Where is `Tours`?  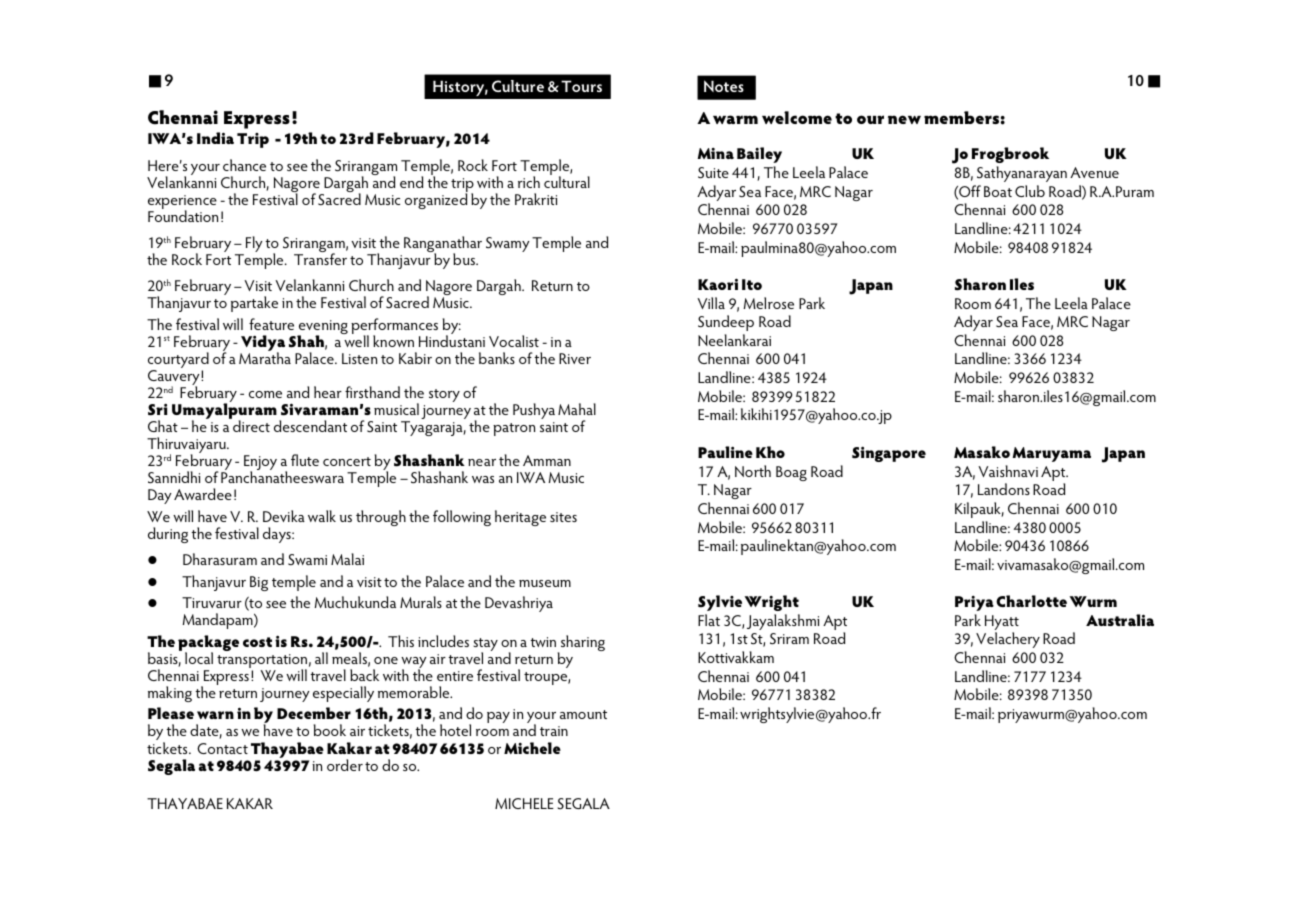 Tours is located at coordinates (581, 86).
